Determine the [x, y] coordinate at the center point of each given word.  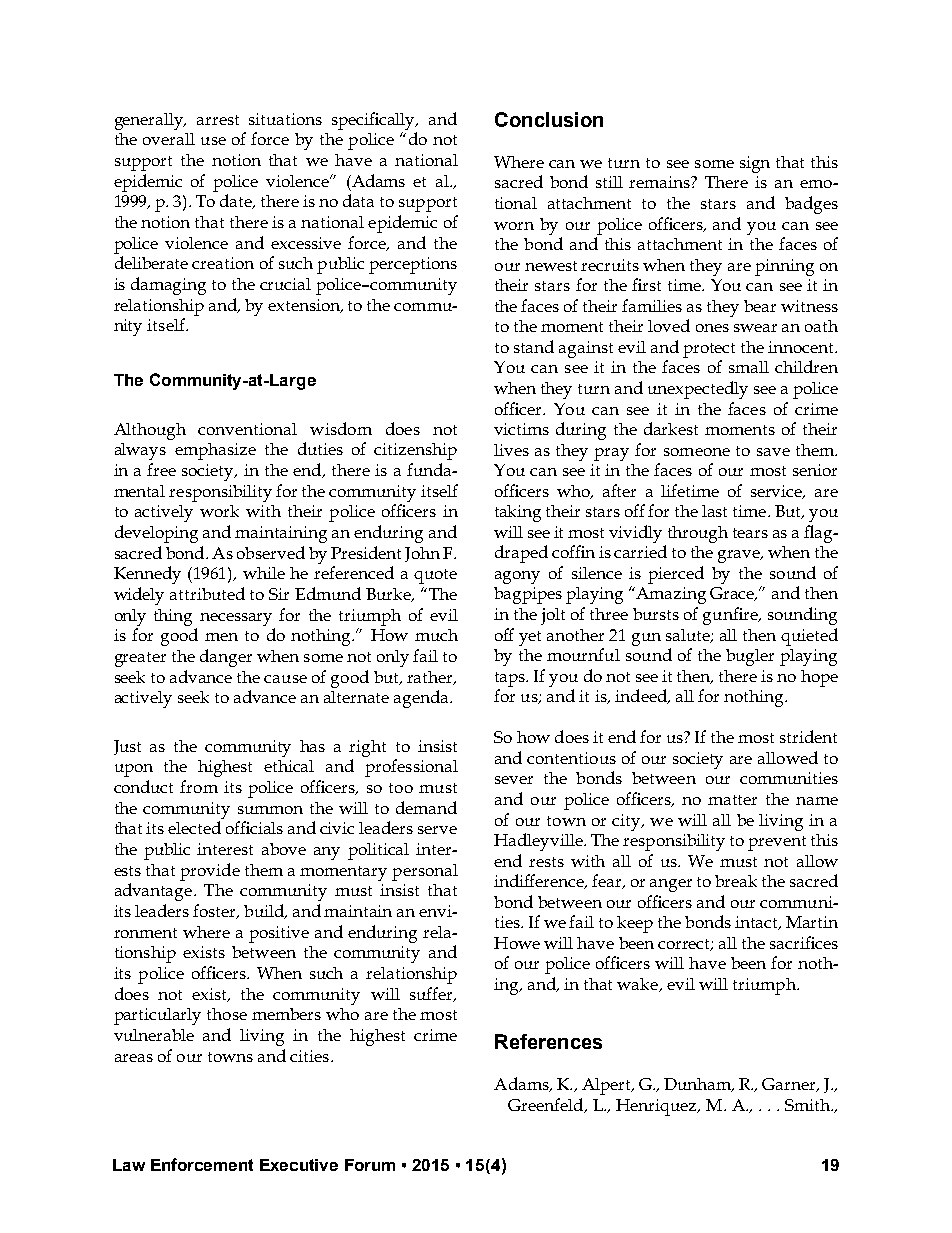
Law [129, 1165]
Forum [370, 1165]
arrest [218, 120]
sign [755, 164]
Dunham [699, 1085]
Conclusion [549, 119]
